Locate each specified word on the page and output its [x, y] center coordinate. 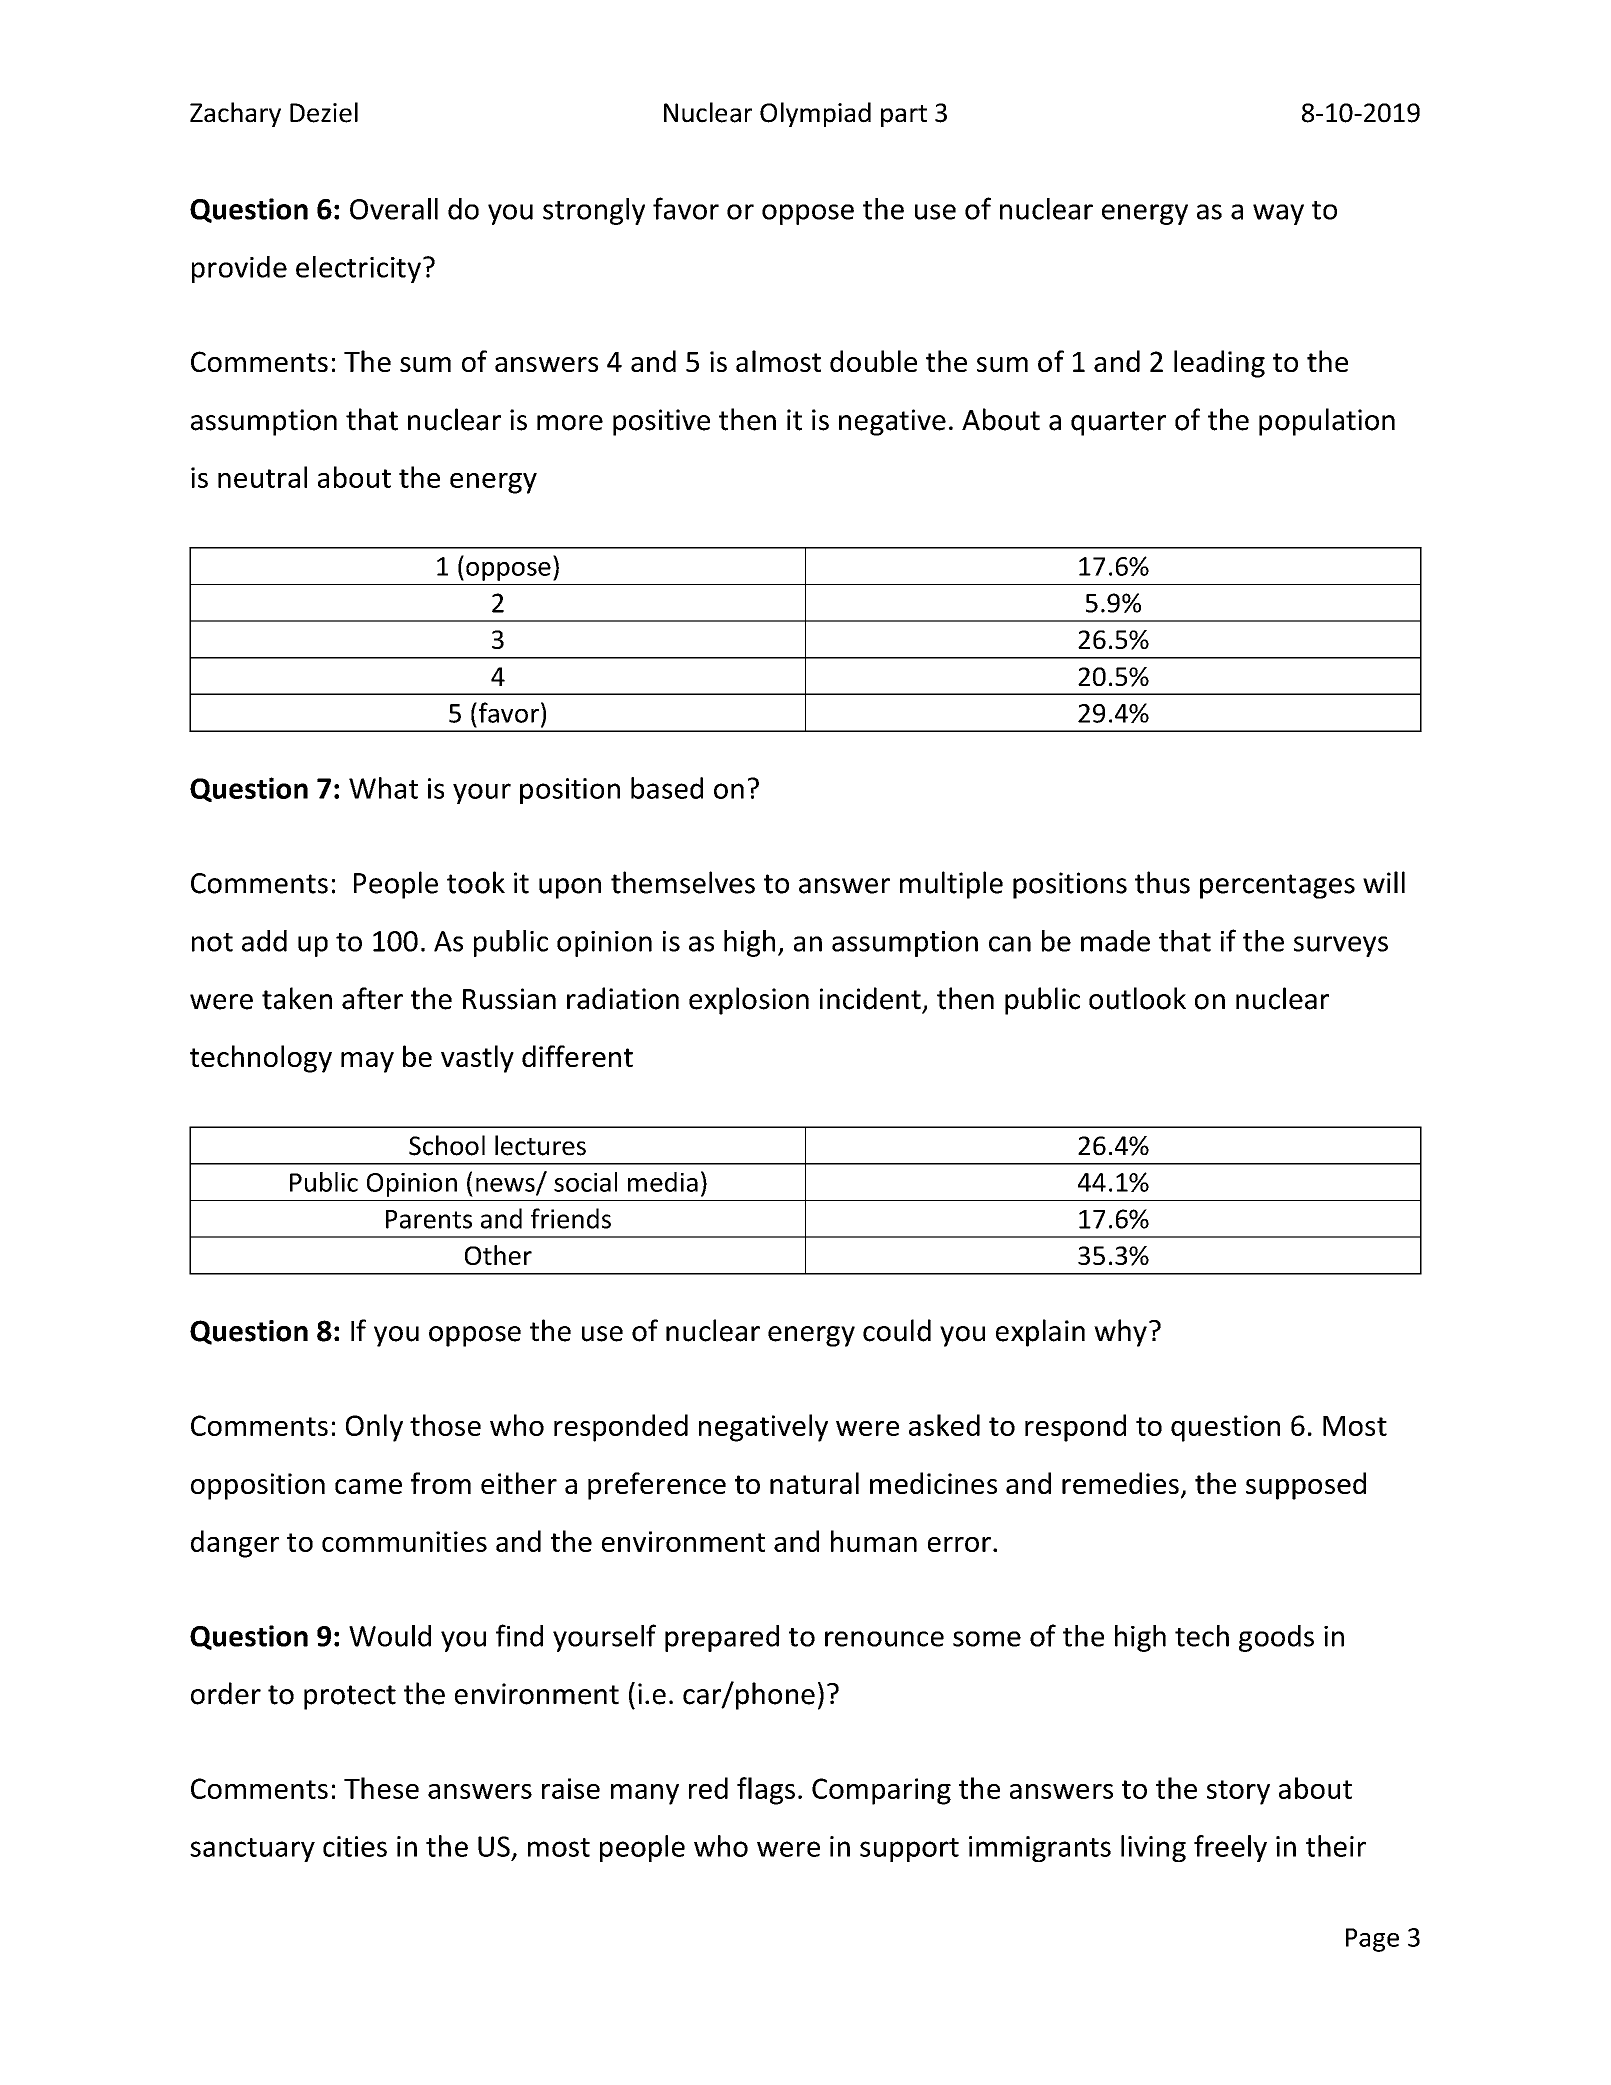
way [1278, 214]
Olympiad [815, 114]
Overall [394, 209]
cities [355, 1846]
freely [1230, 1848]
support [909, 1850]
